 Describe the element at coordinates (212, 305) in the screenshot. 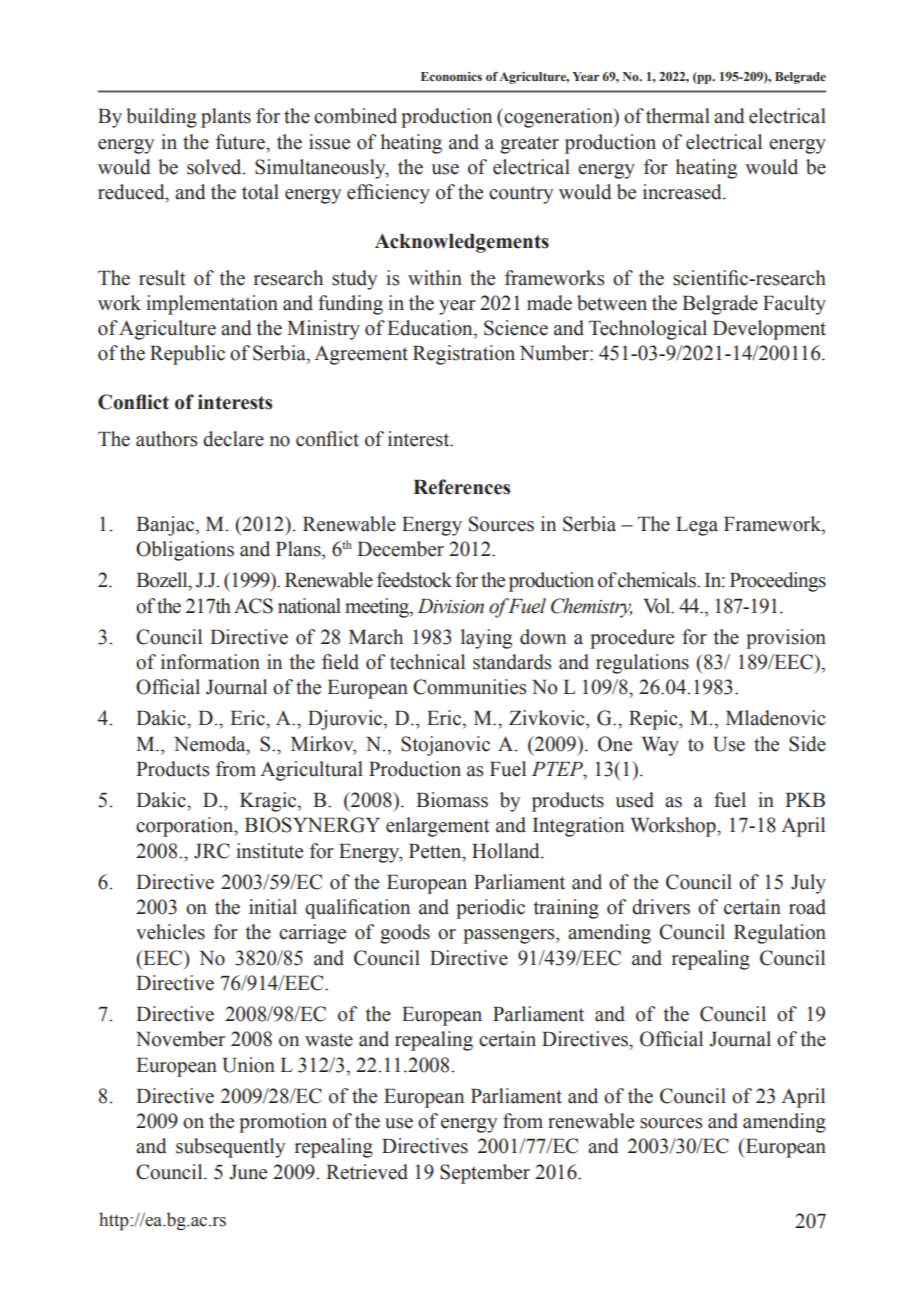

I see `implementation` at that location.
